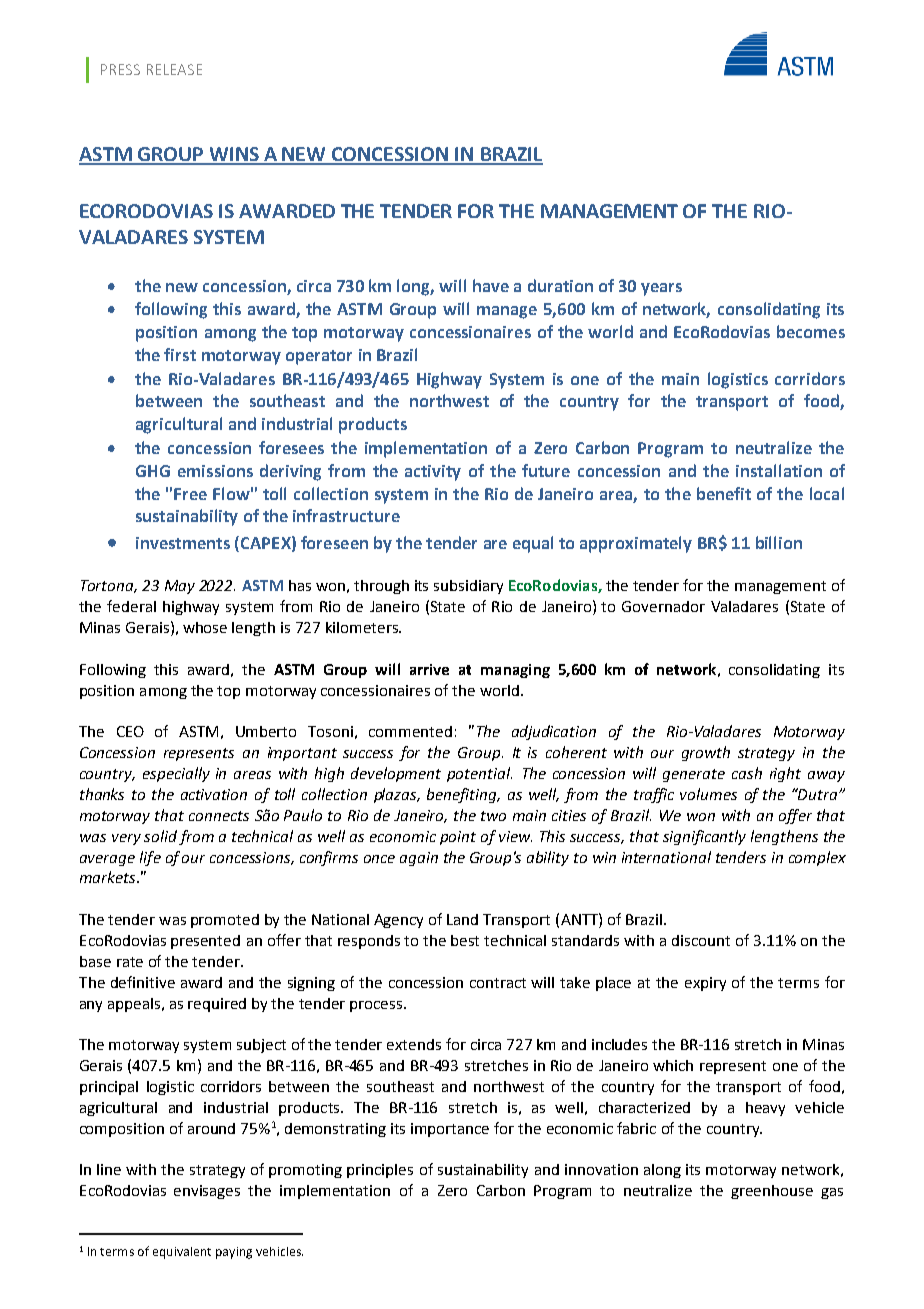 Image resolution: width=924 pixels, height=1309 pixels. What do you see at coordinates (380, 1171) in the image?
I see `principles` at bounding box center [380, 1171].
